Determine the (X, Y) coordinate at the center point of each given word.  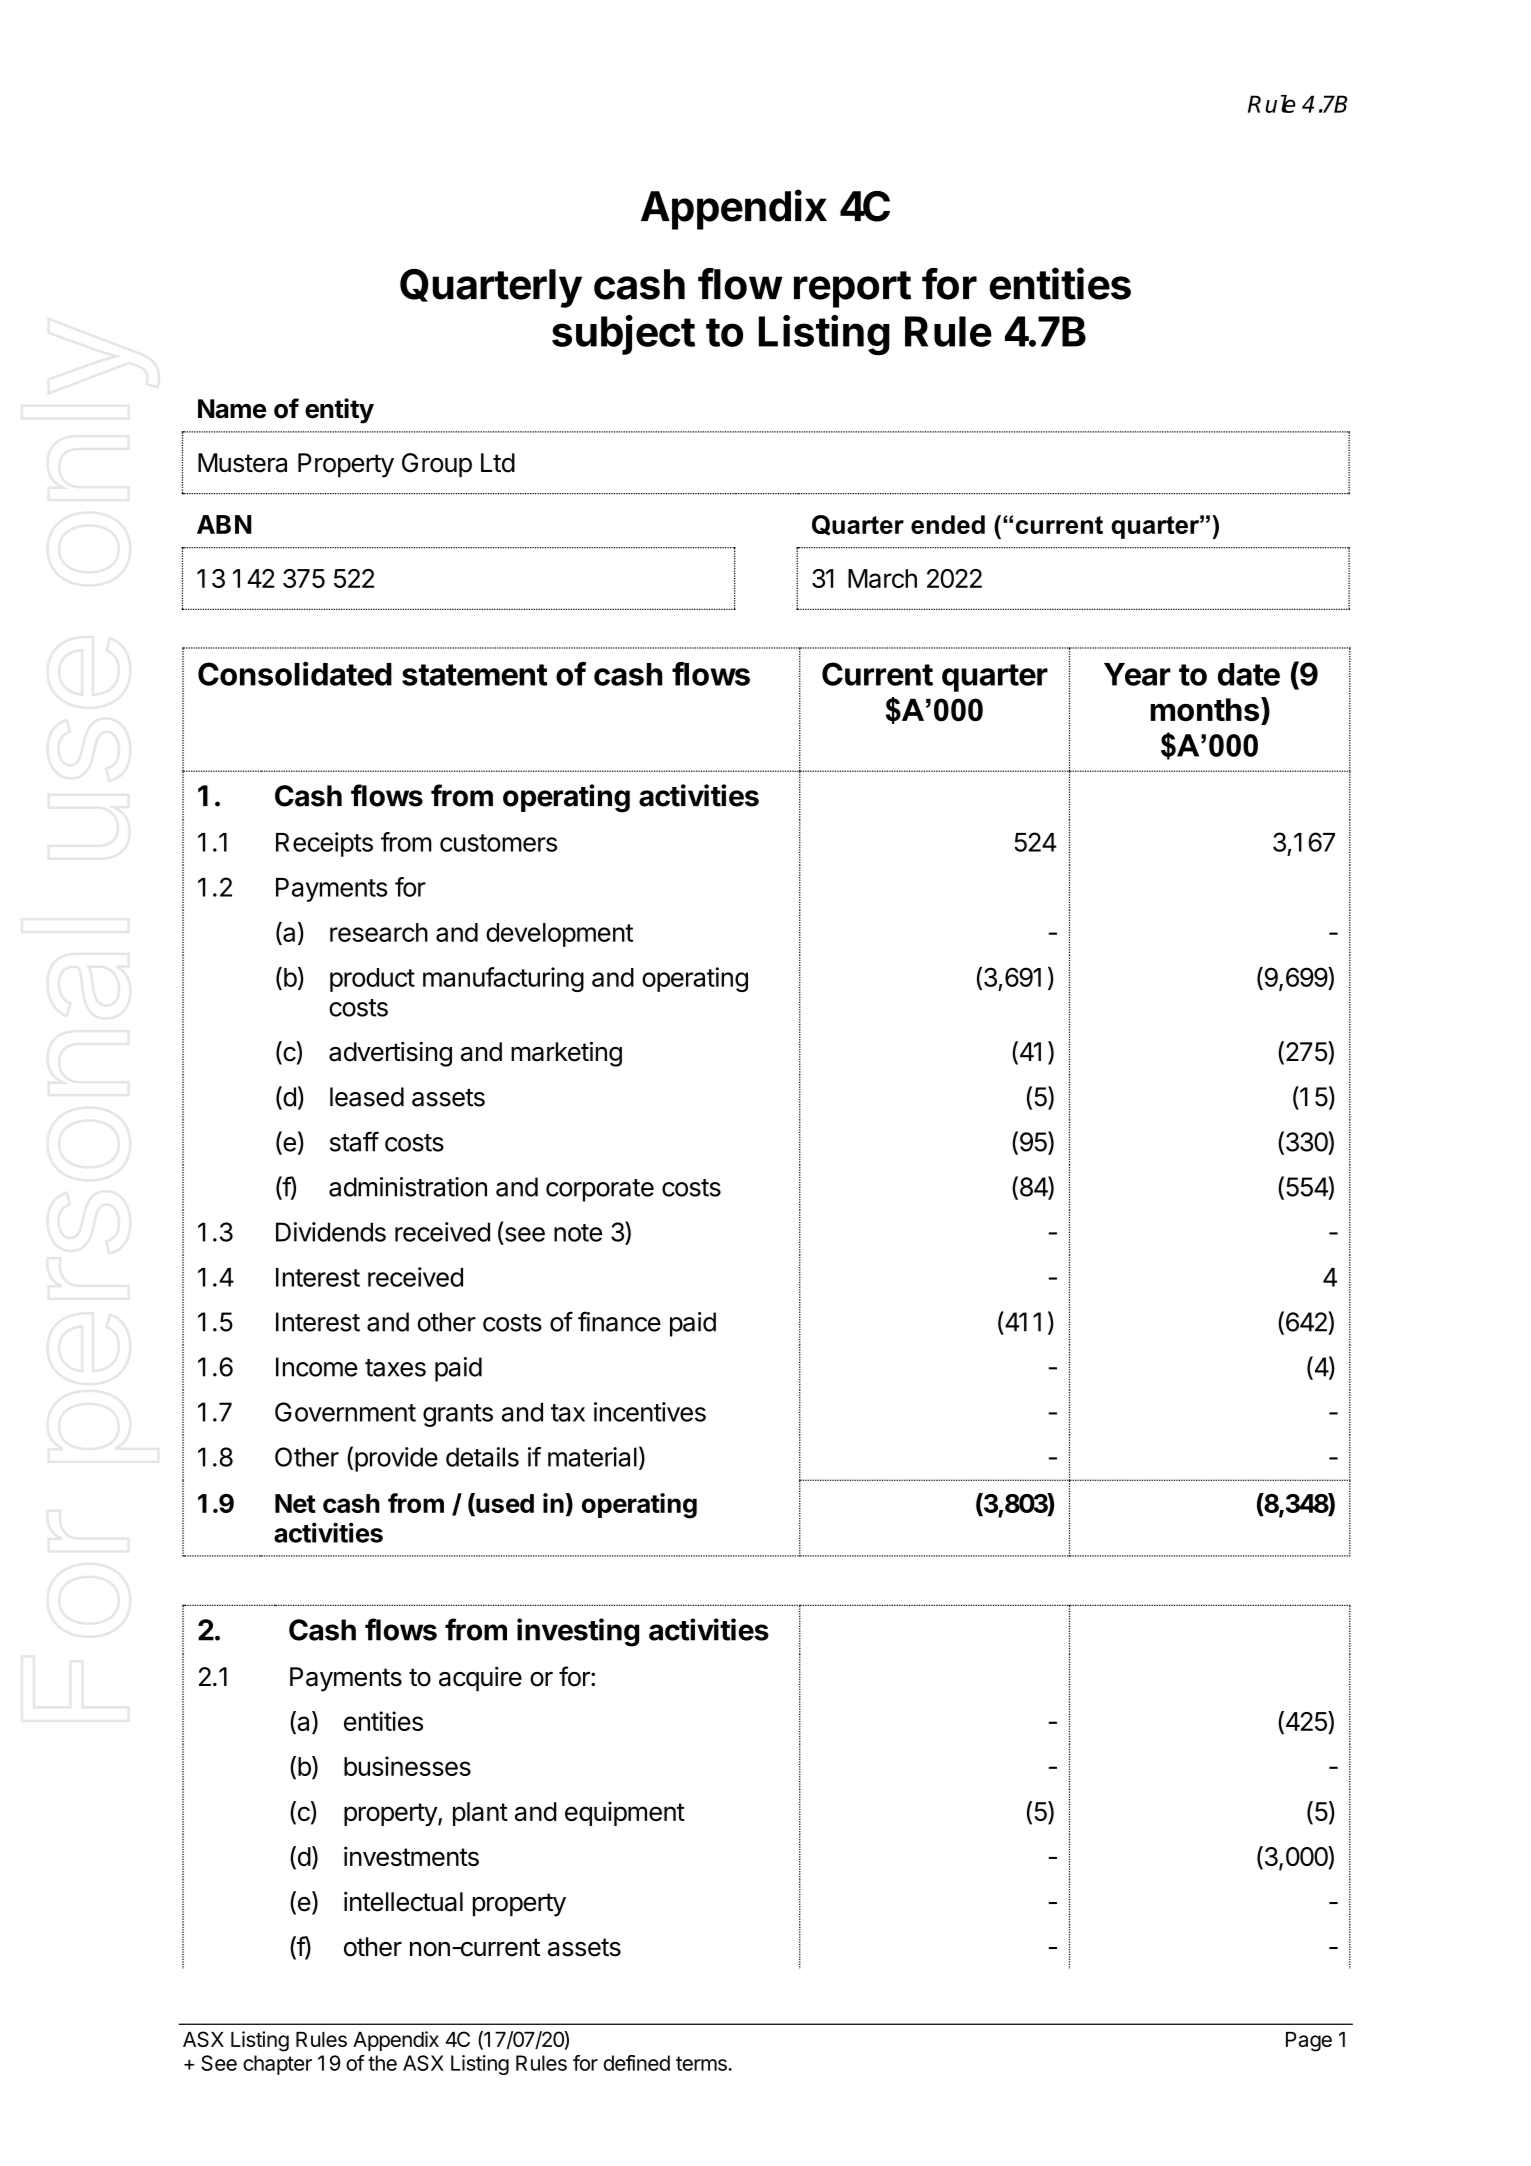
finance (619, 1321)
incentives (650, 1412)
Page (1309, 2042)
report (852, 289)
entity (339, 411)
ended (948, 524)
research (379, 932)
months (1204, 709)
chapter (277, 2065)
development (559, 935)
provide (396, 1459)
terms (702, 2063)
